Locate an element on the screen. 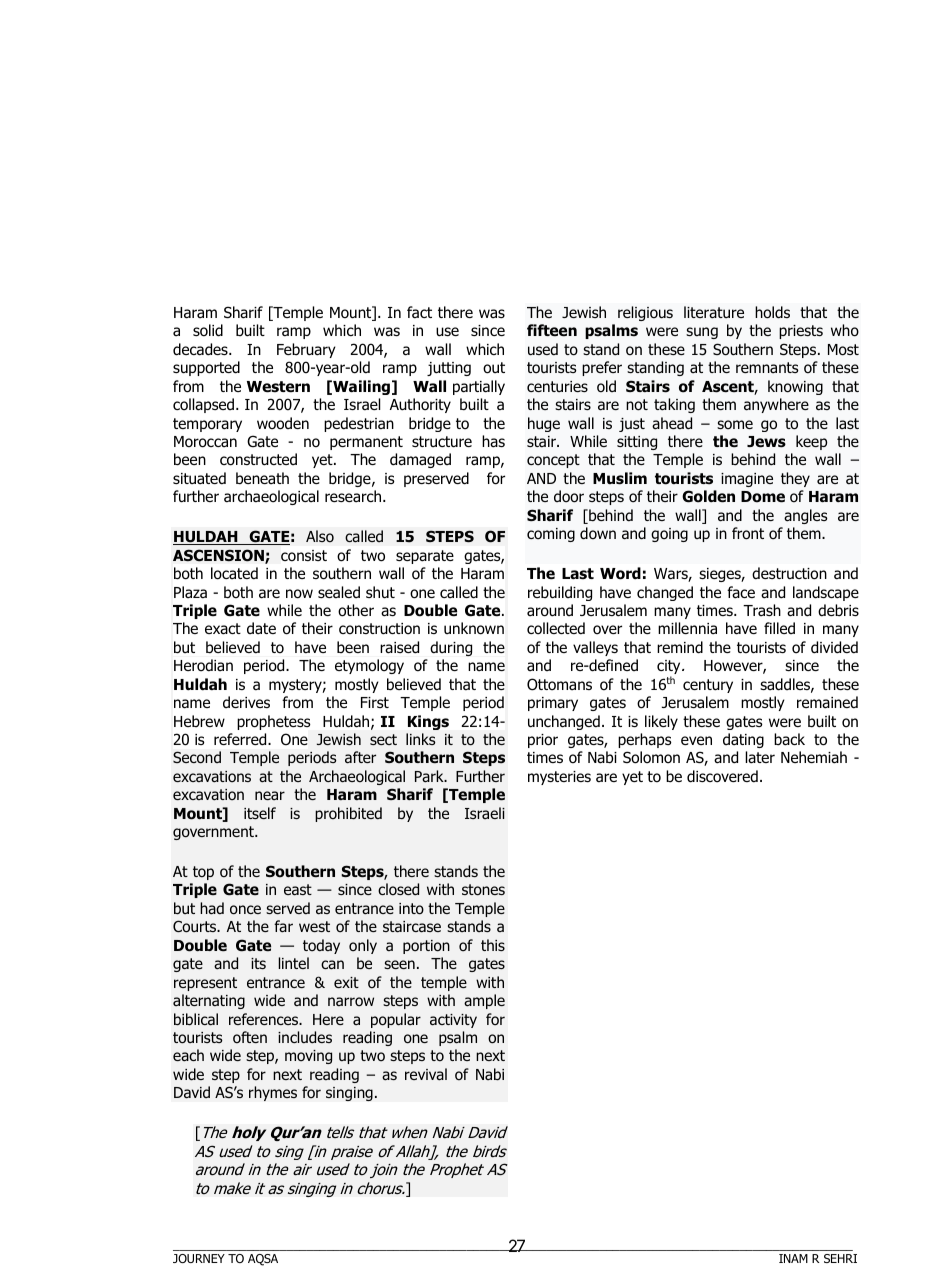 The height and width of the screenshot is (1288, 935). references is located at coordinates (265, 1019).
